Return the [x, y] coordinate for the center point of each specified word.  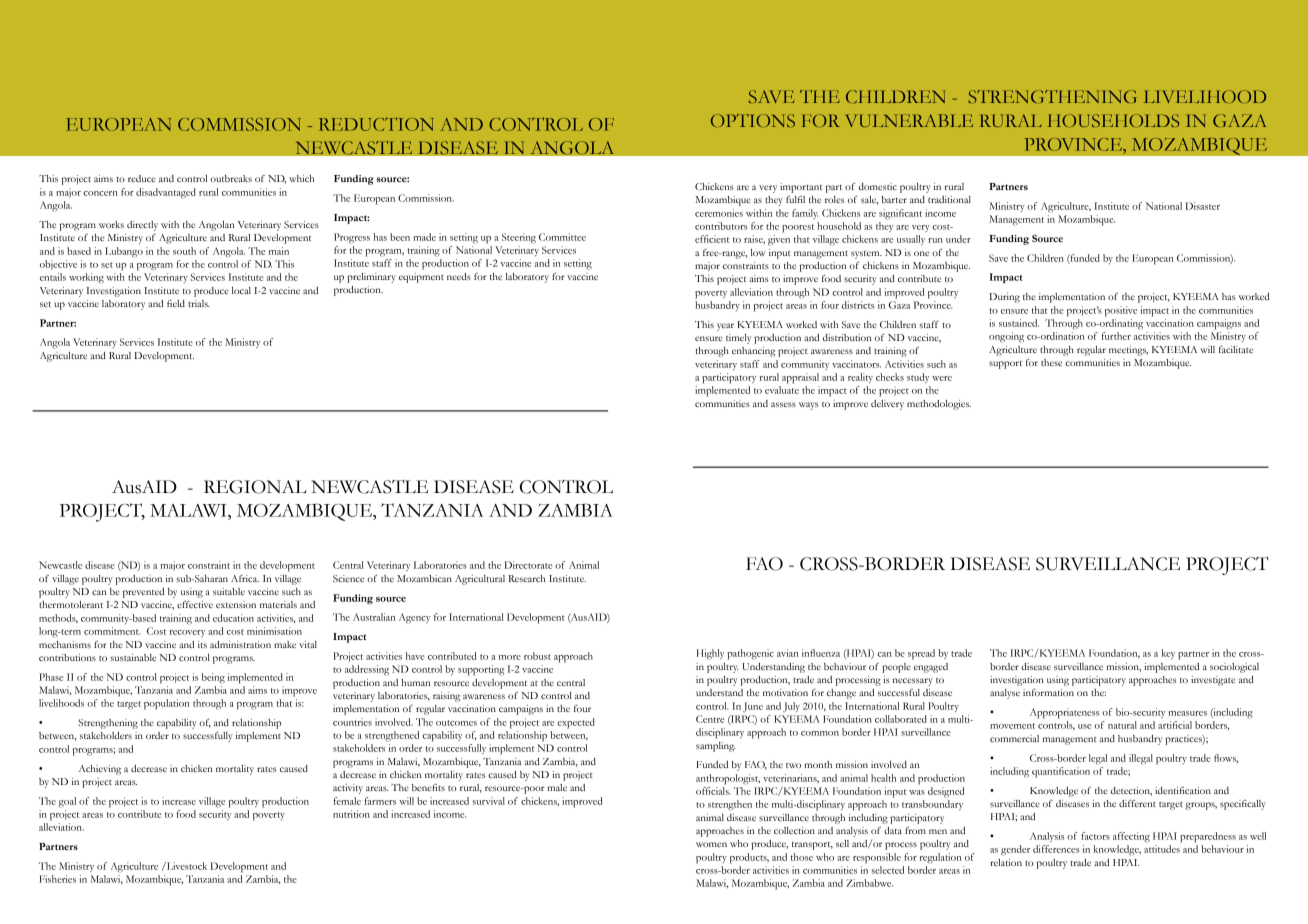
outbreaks [231, 178]
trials [199, 303]
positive [1121, 311]
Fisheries [57, 879]
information [1048, 692]
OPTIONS [753, 120]
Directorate [528, 565]
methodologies [939, 405]
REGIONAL [255, 487]
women [711, 844]
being [213, 678]
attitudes [1162, 849]
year [725, 327]
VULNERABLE [909, 120]
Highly [710, 654]
